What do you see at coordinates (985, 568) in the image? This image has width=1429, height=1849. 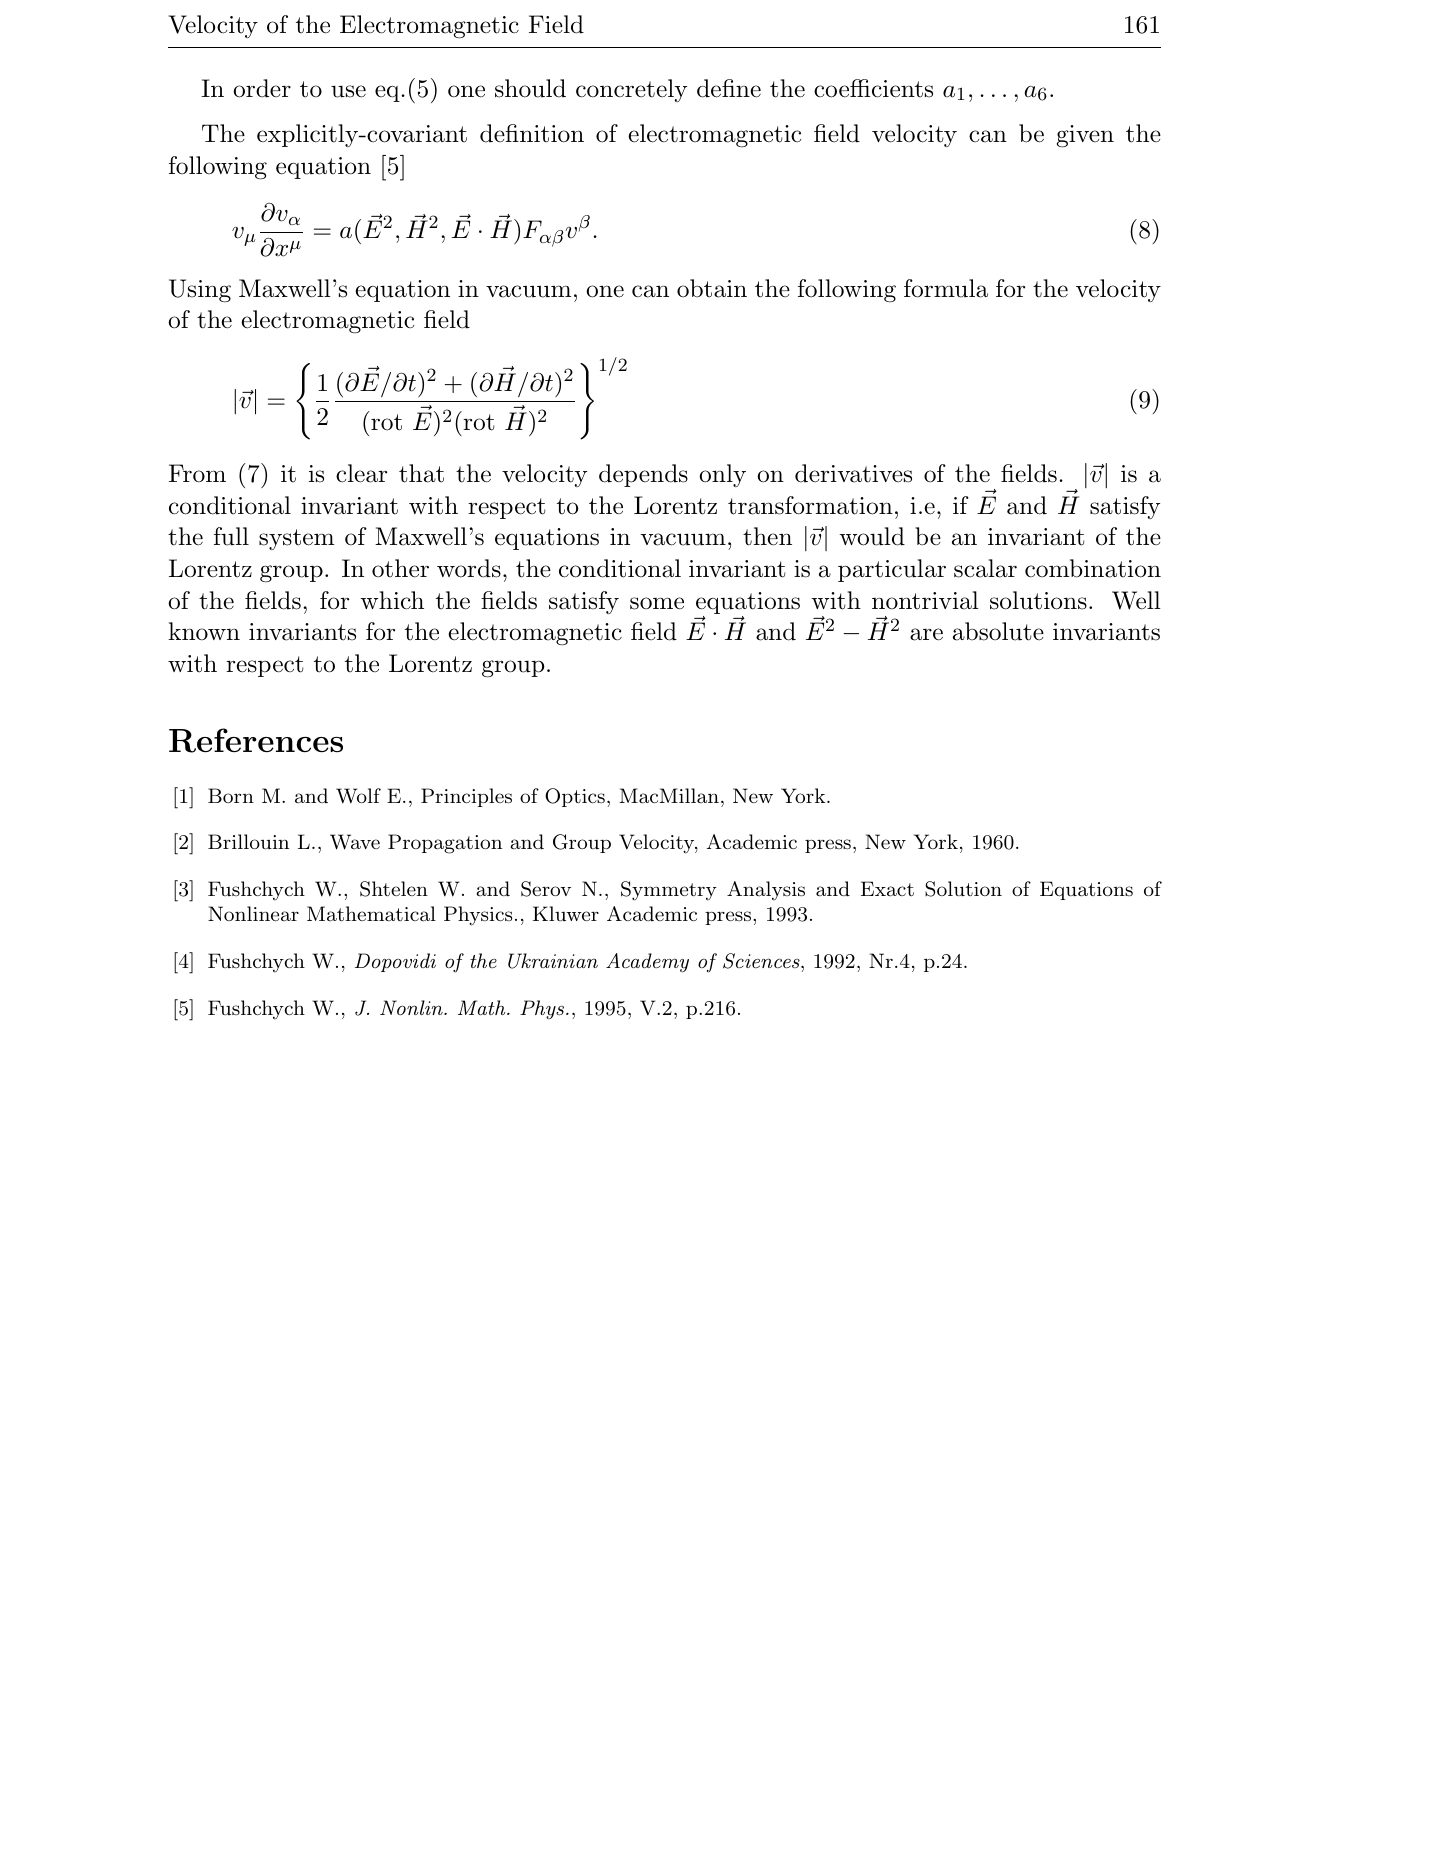 I see `scalar` at bounding box center [985, 568].
